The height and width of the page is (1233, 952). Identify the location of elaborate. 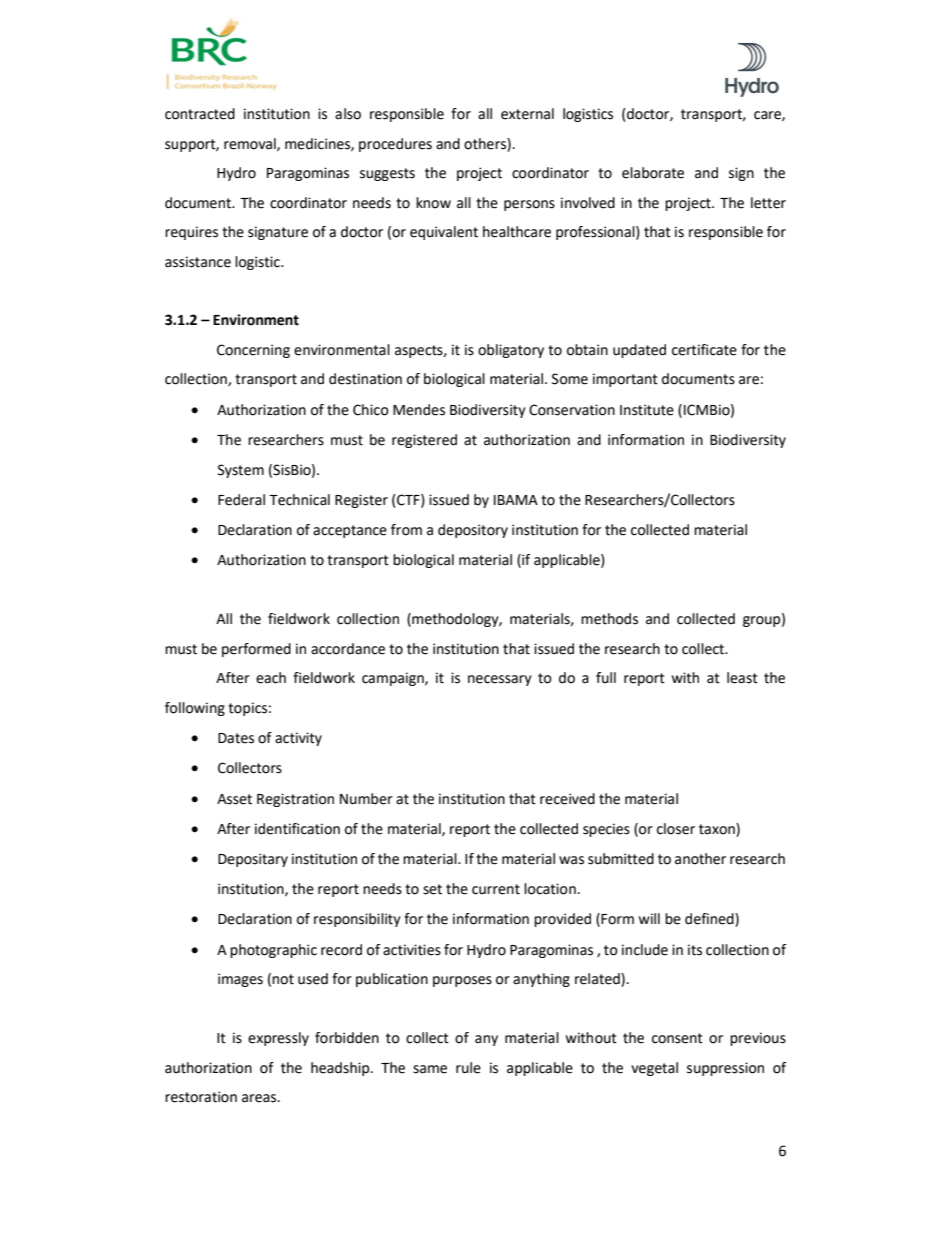
(653, 173).
